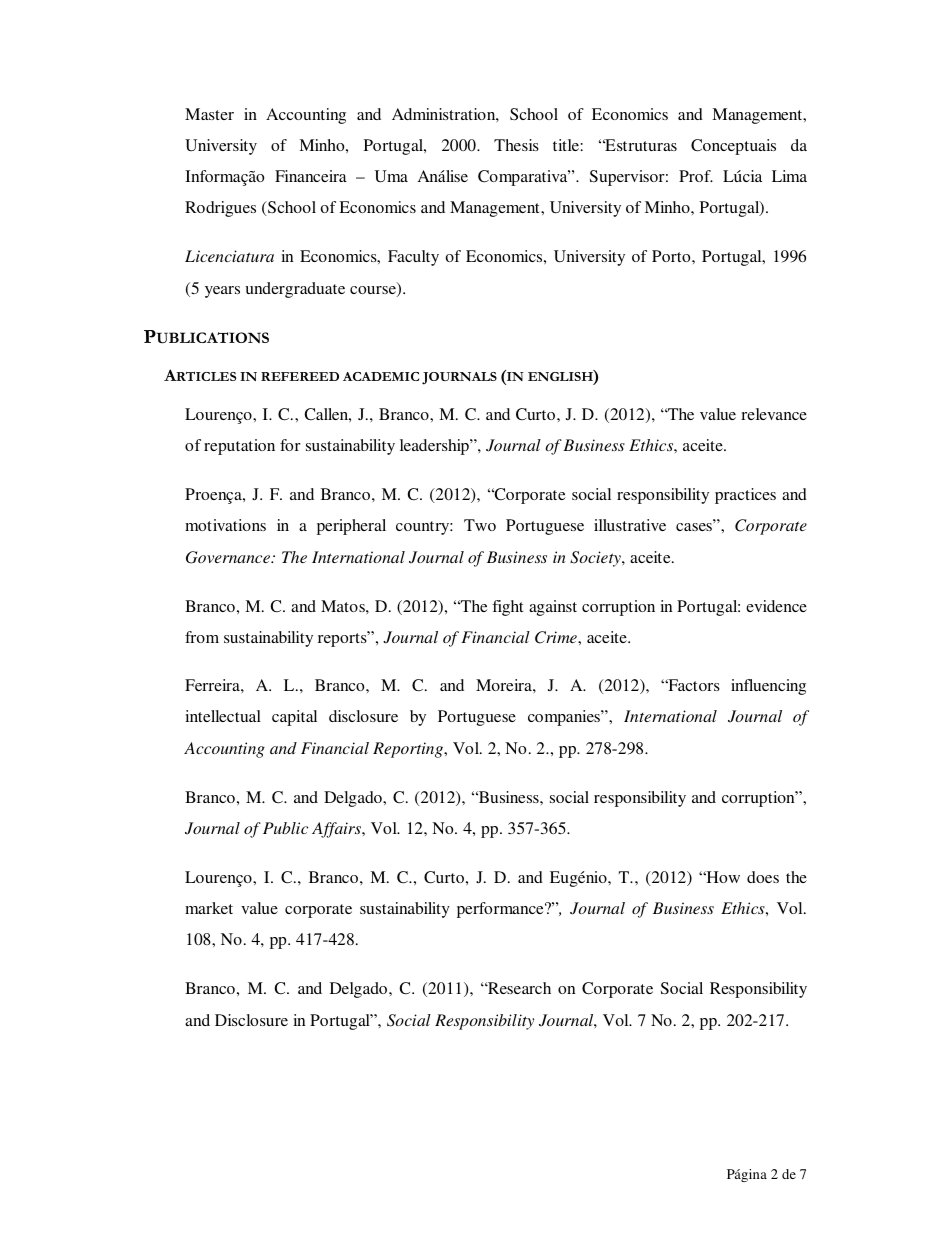  I want to click on motivations, so click(225, 525).
